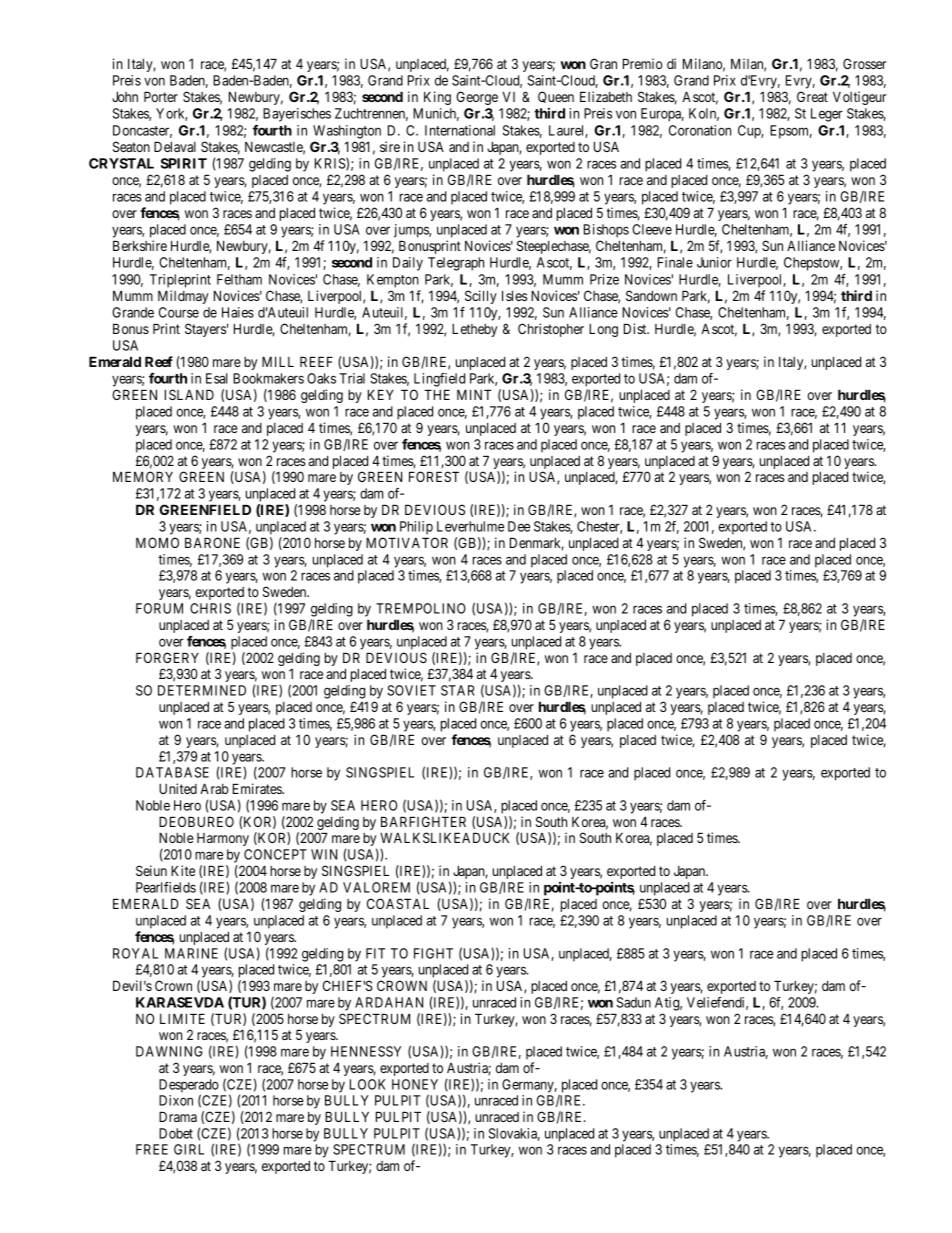 Image resolution: width=952 pixels, height=1233 pixels. What do you see at coordinates (178, 1116) in the screenshot?
I see `Drama` at bounding box center [178, 1116].
